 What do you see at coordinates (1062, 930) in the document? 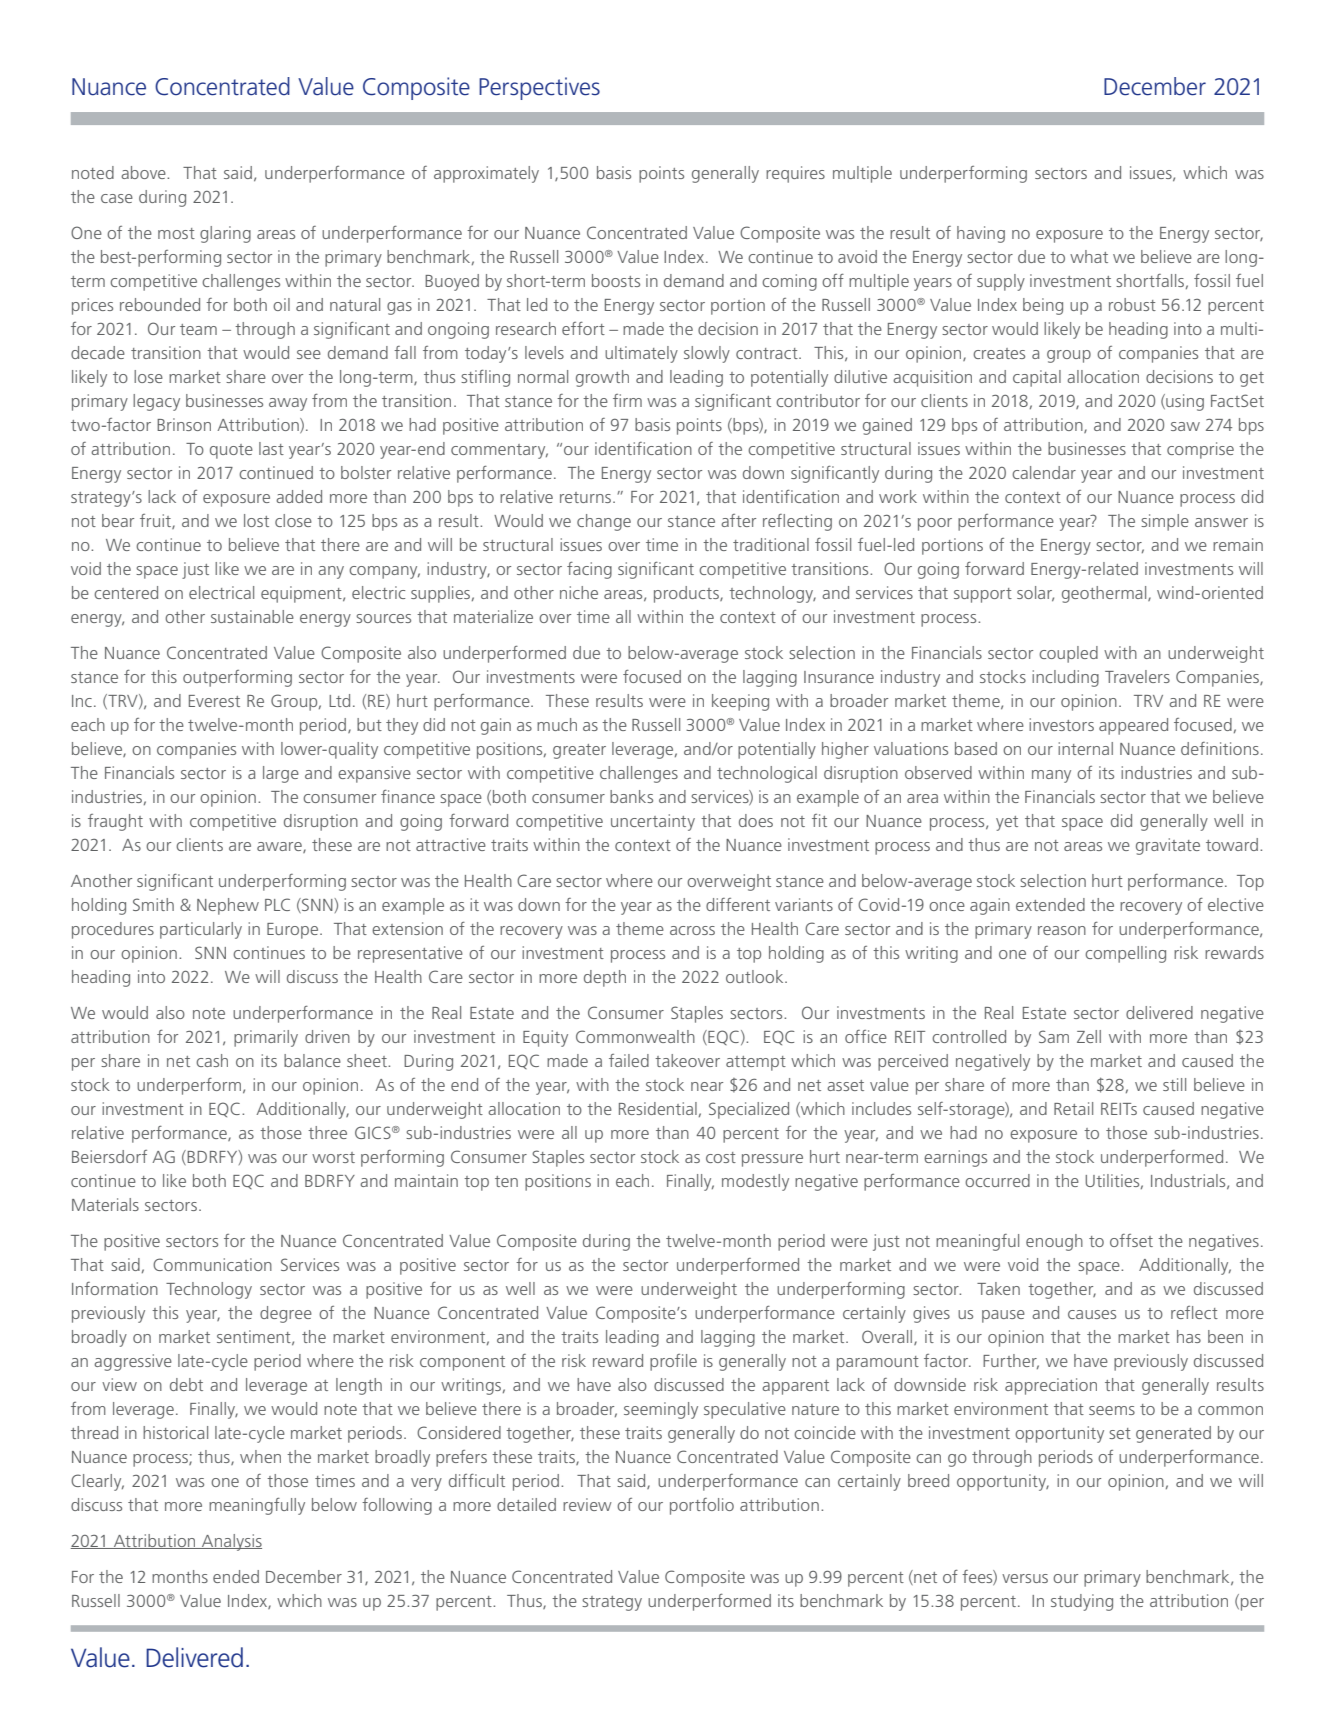
I see `reason` at bounding box center [1062, 930].
